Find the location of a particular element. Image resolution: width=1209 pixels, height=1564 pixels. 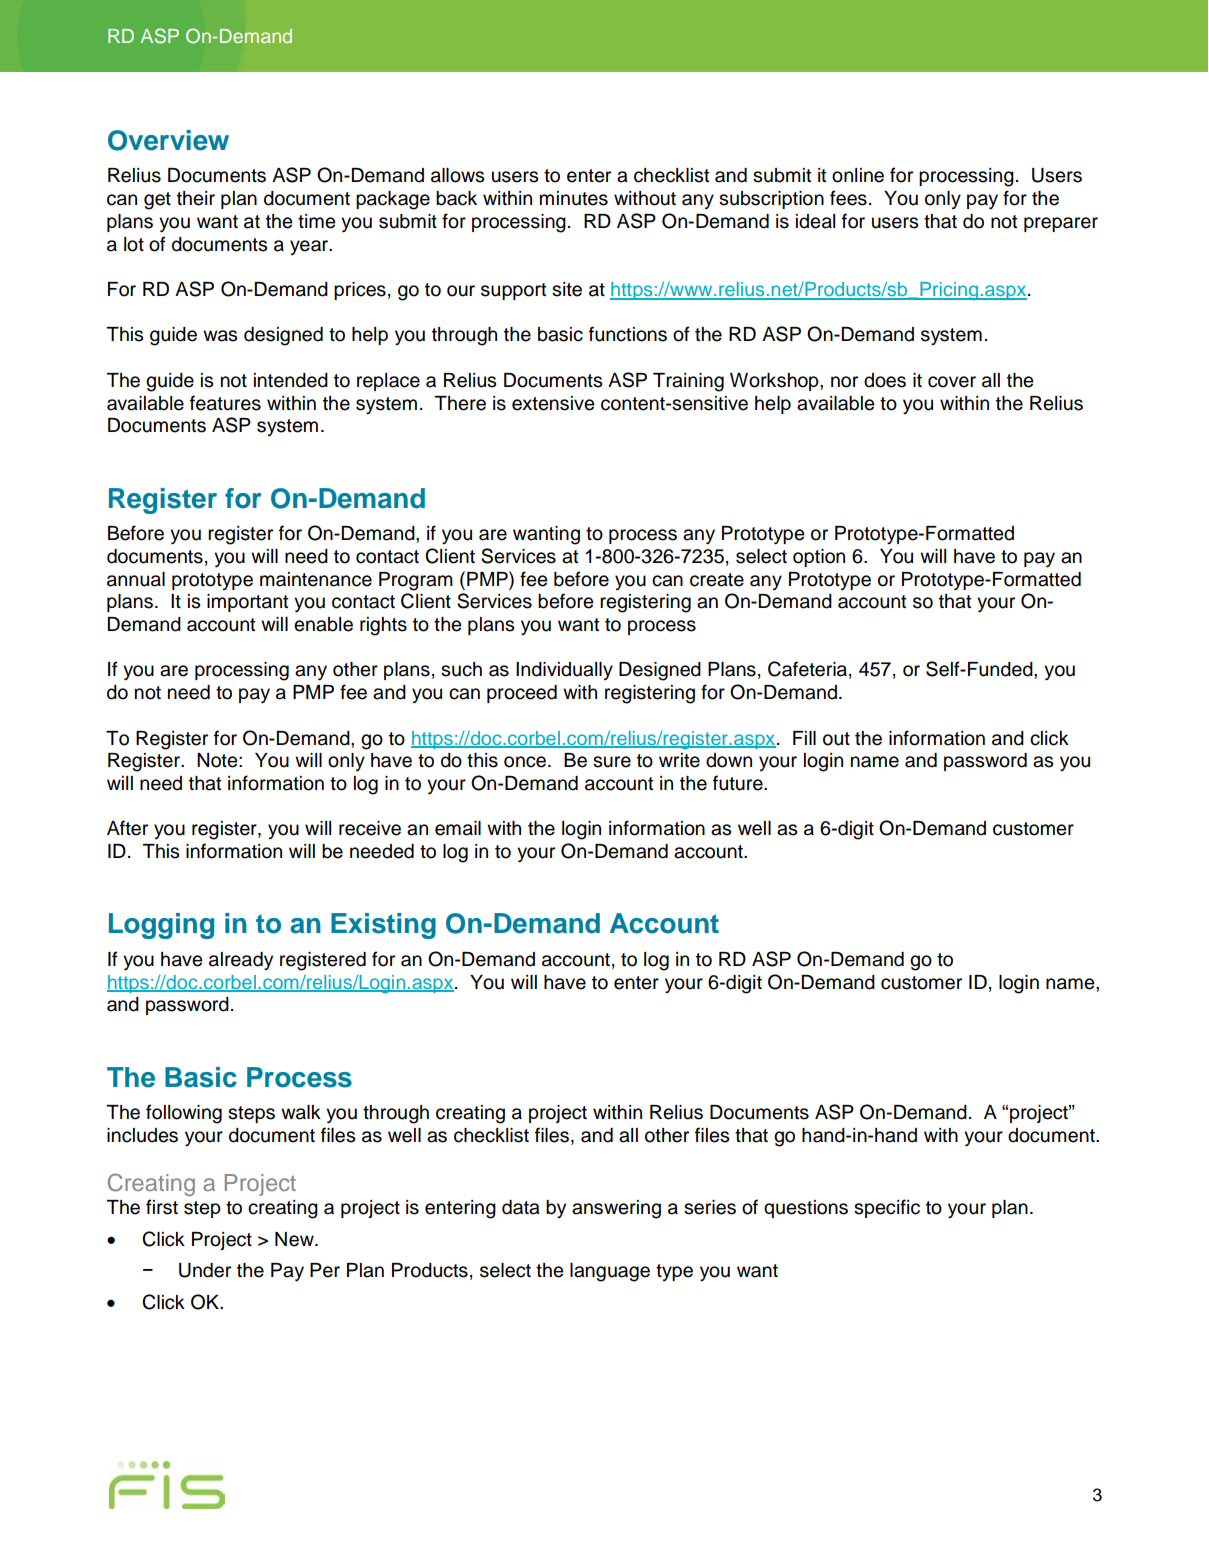

already is located at coordinates (241, 961).
